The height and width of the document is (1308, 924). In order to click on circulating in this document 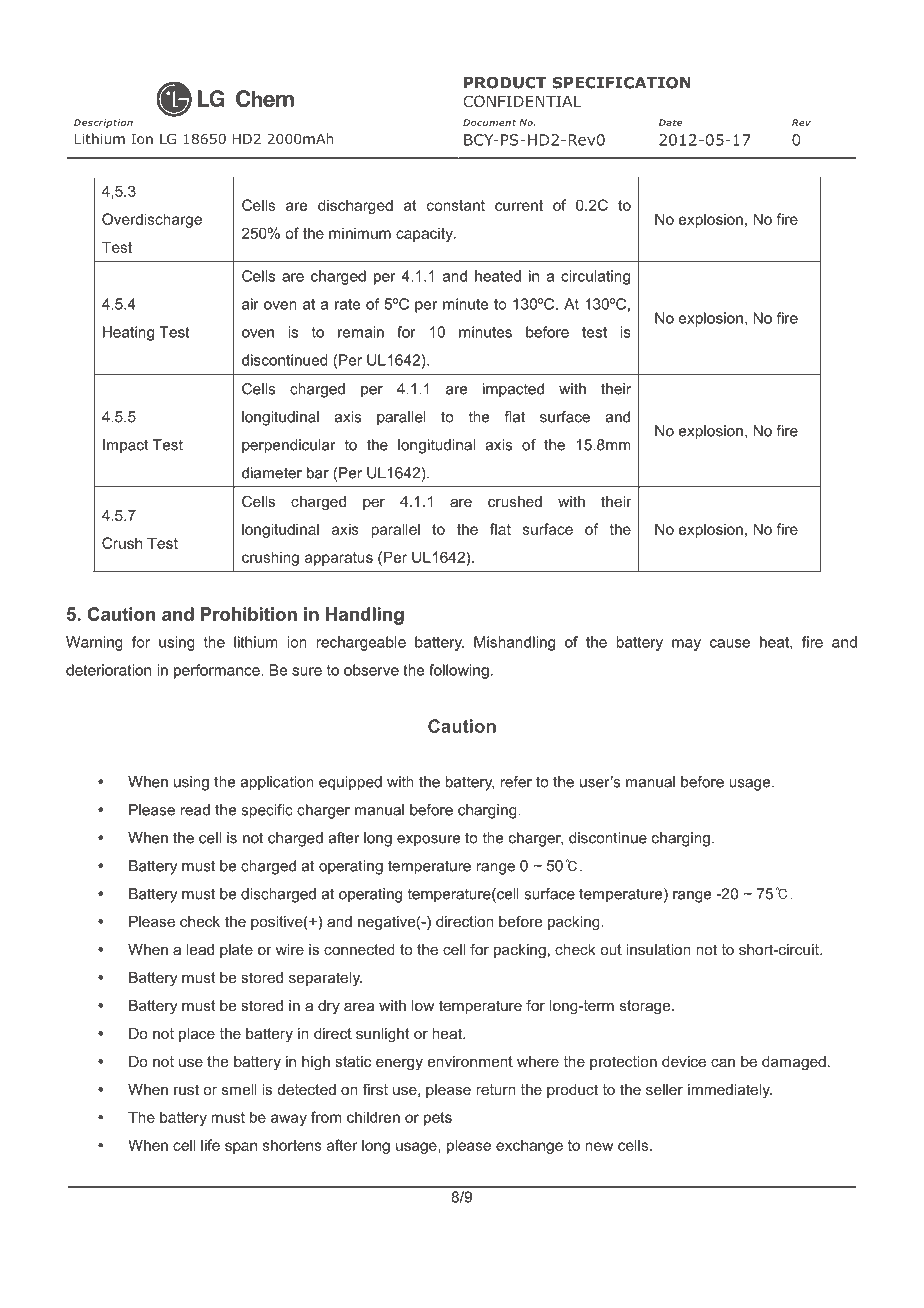, I will do `click(595, 277)`.
